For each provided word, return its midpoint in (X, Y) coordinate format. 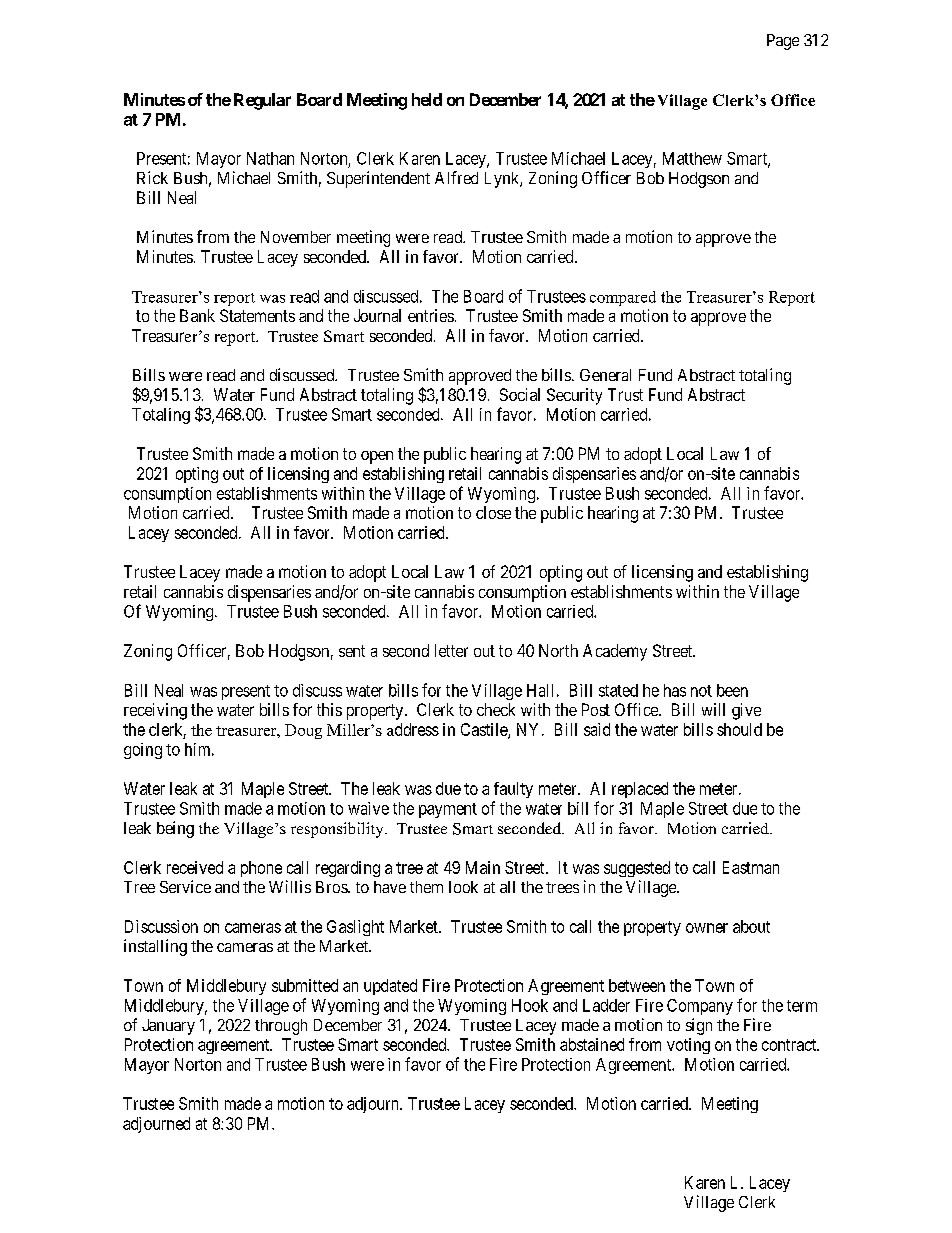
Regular (262, 101)
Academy (615, 652)
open (377, 457)
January (168, 1027)
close (493, 512)
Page (783, 42)
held (427, 99)
